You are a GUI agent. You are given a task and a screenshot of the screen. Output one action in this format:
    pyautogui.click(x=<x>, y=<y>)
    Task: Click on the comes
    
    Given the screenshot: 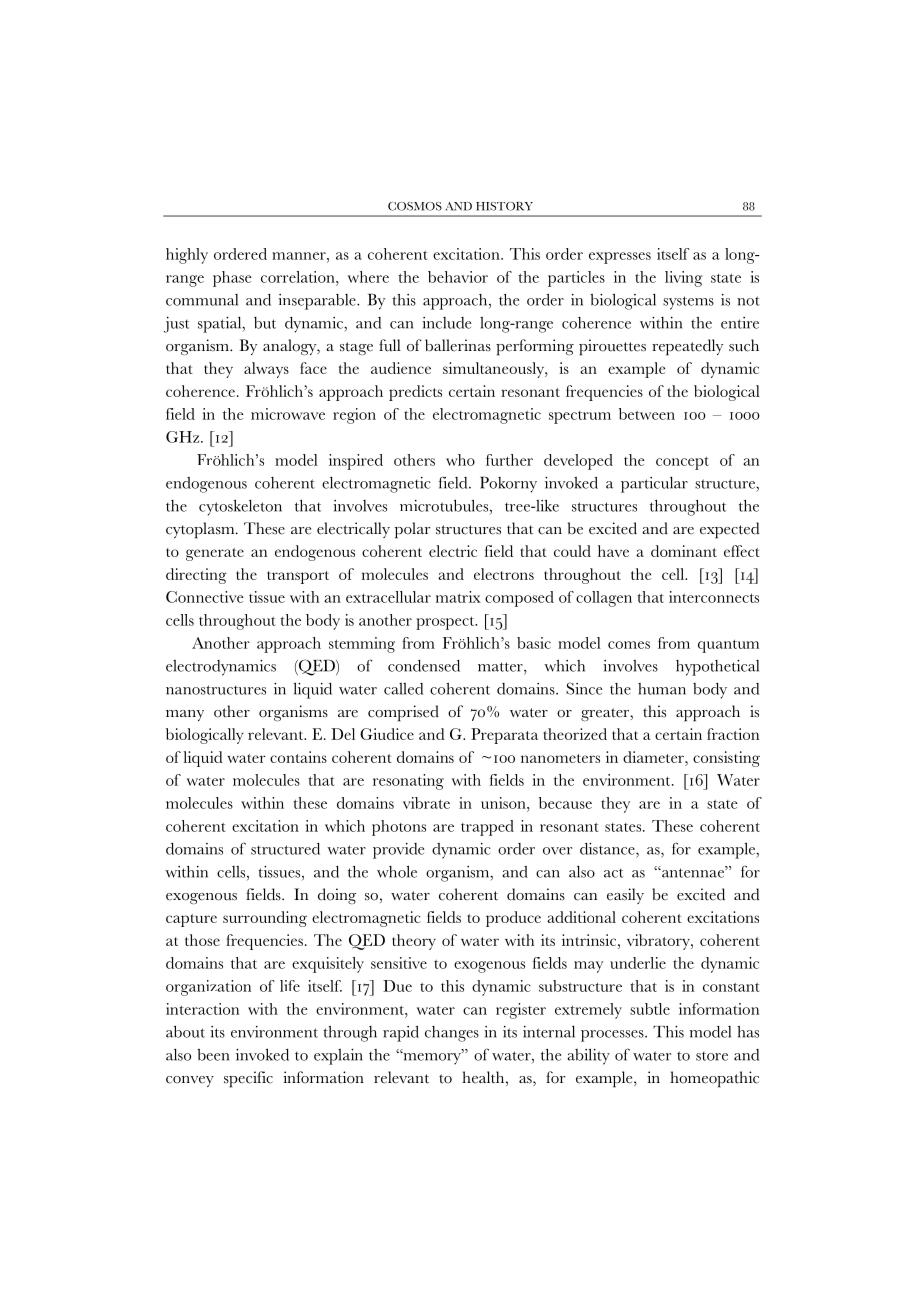 What is the action you would take?
    pyautogui.click(x=629, y=645)
